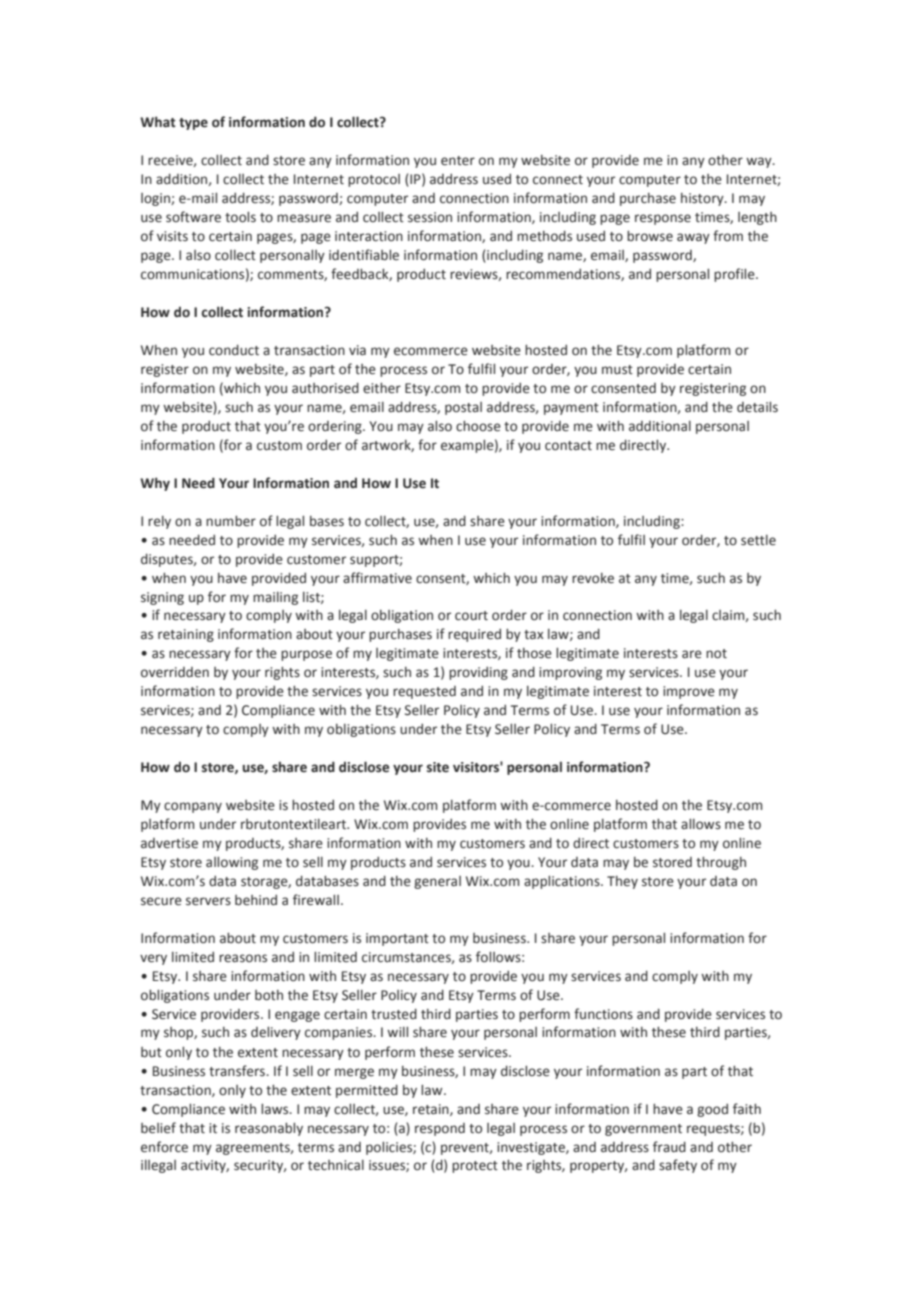 This page has width=924, height=1308. Describe the element at coordinates (175, 672) in the page. I see `overridden` at that location.
